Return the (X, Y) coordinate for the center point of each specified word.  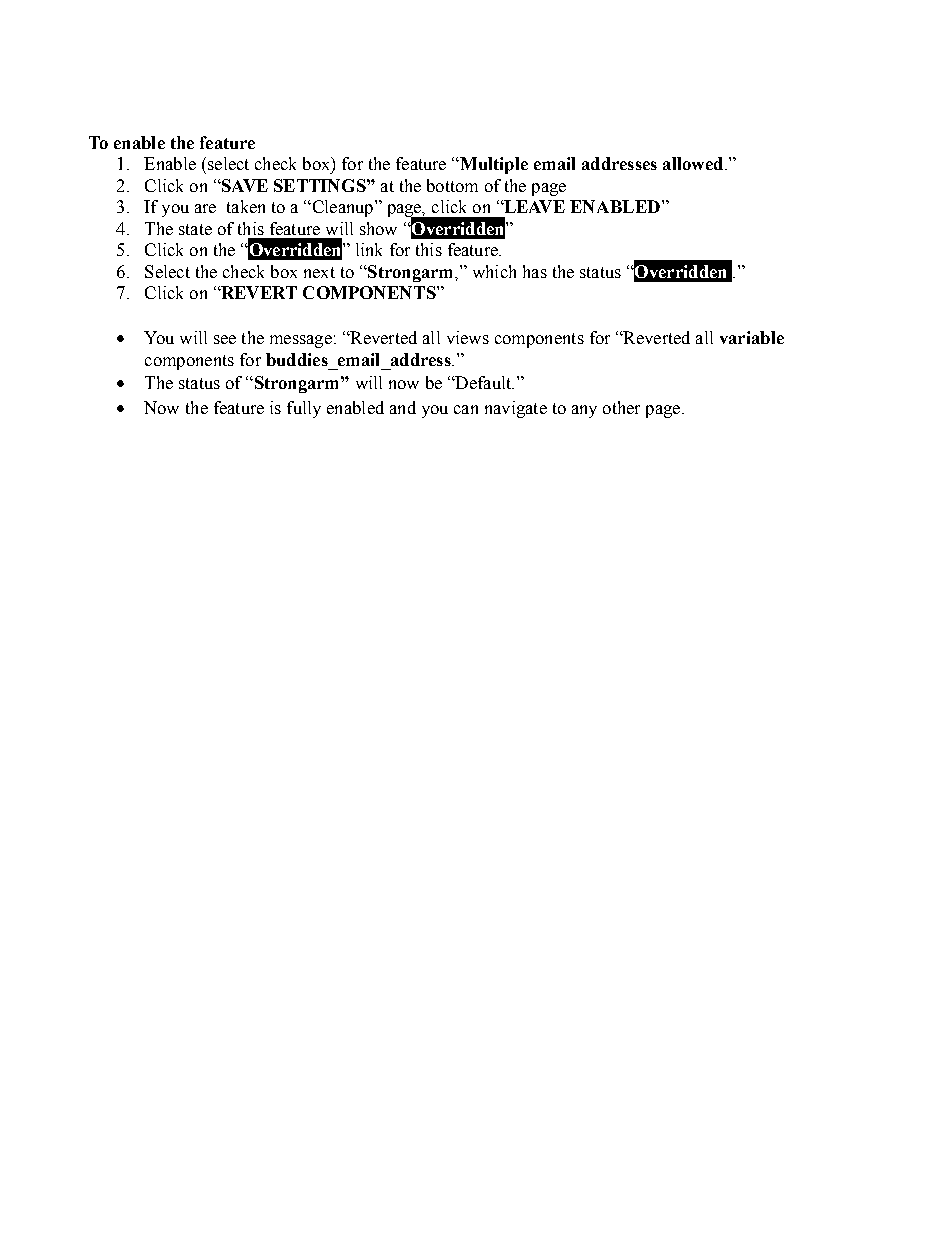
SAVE (244, 185)
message (301, 341)
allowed (693, 163)
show (378, 228)
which (494, 271)
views (468, 337)
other (621, 407)
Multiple (493, 165)
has (535, 271)
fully (304, 409)
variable (752, 337)
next (319, 272)
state (195, 229)
